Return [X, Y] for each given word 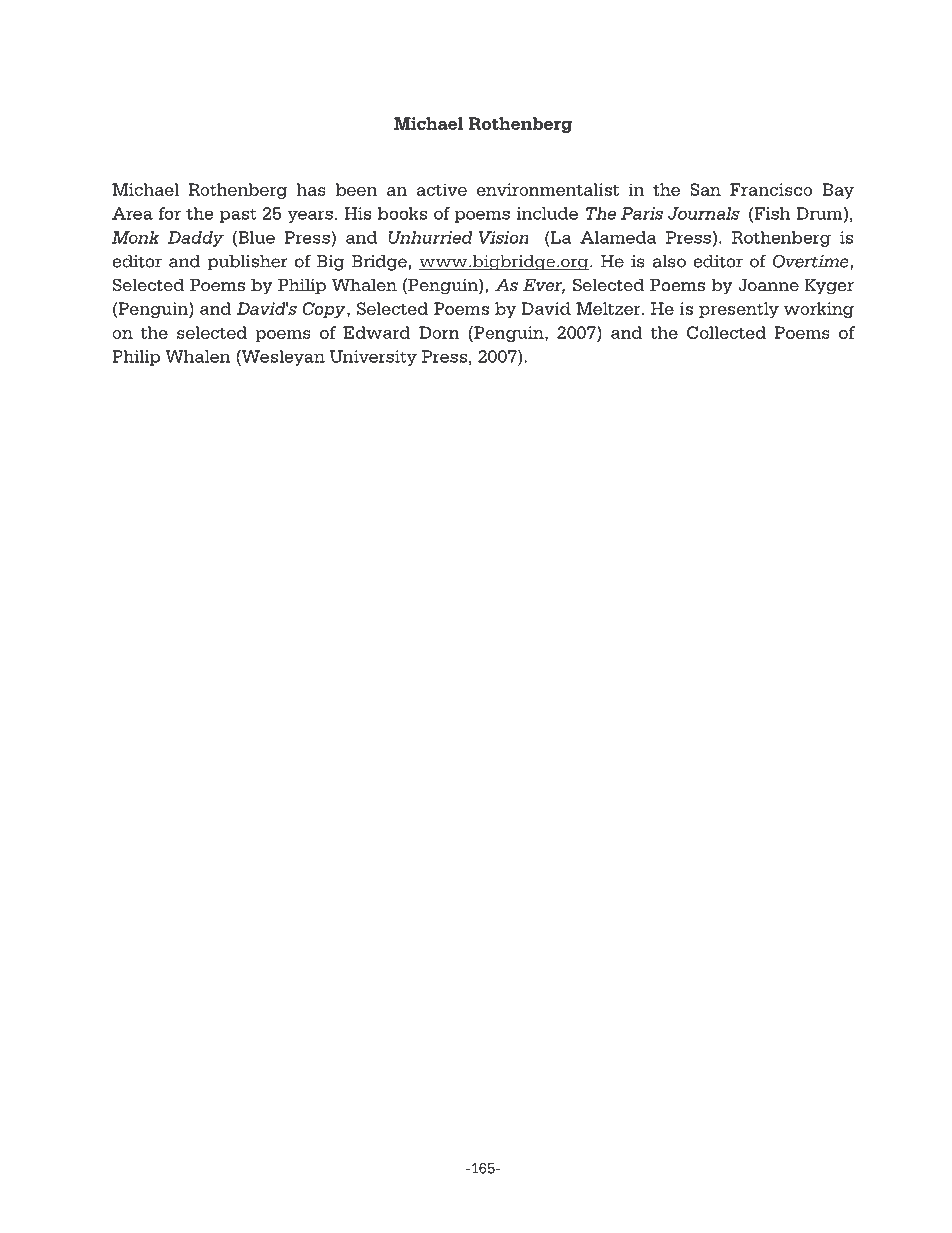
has [311, 189]
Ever [544, 286]
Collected [726, 332]
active [442, 189]
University [373, 358]
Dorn [439, 332]
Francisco [771, 189]
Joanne [768, 285]
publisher [248, 263]
